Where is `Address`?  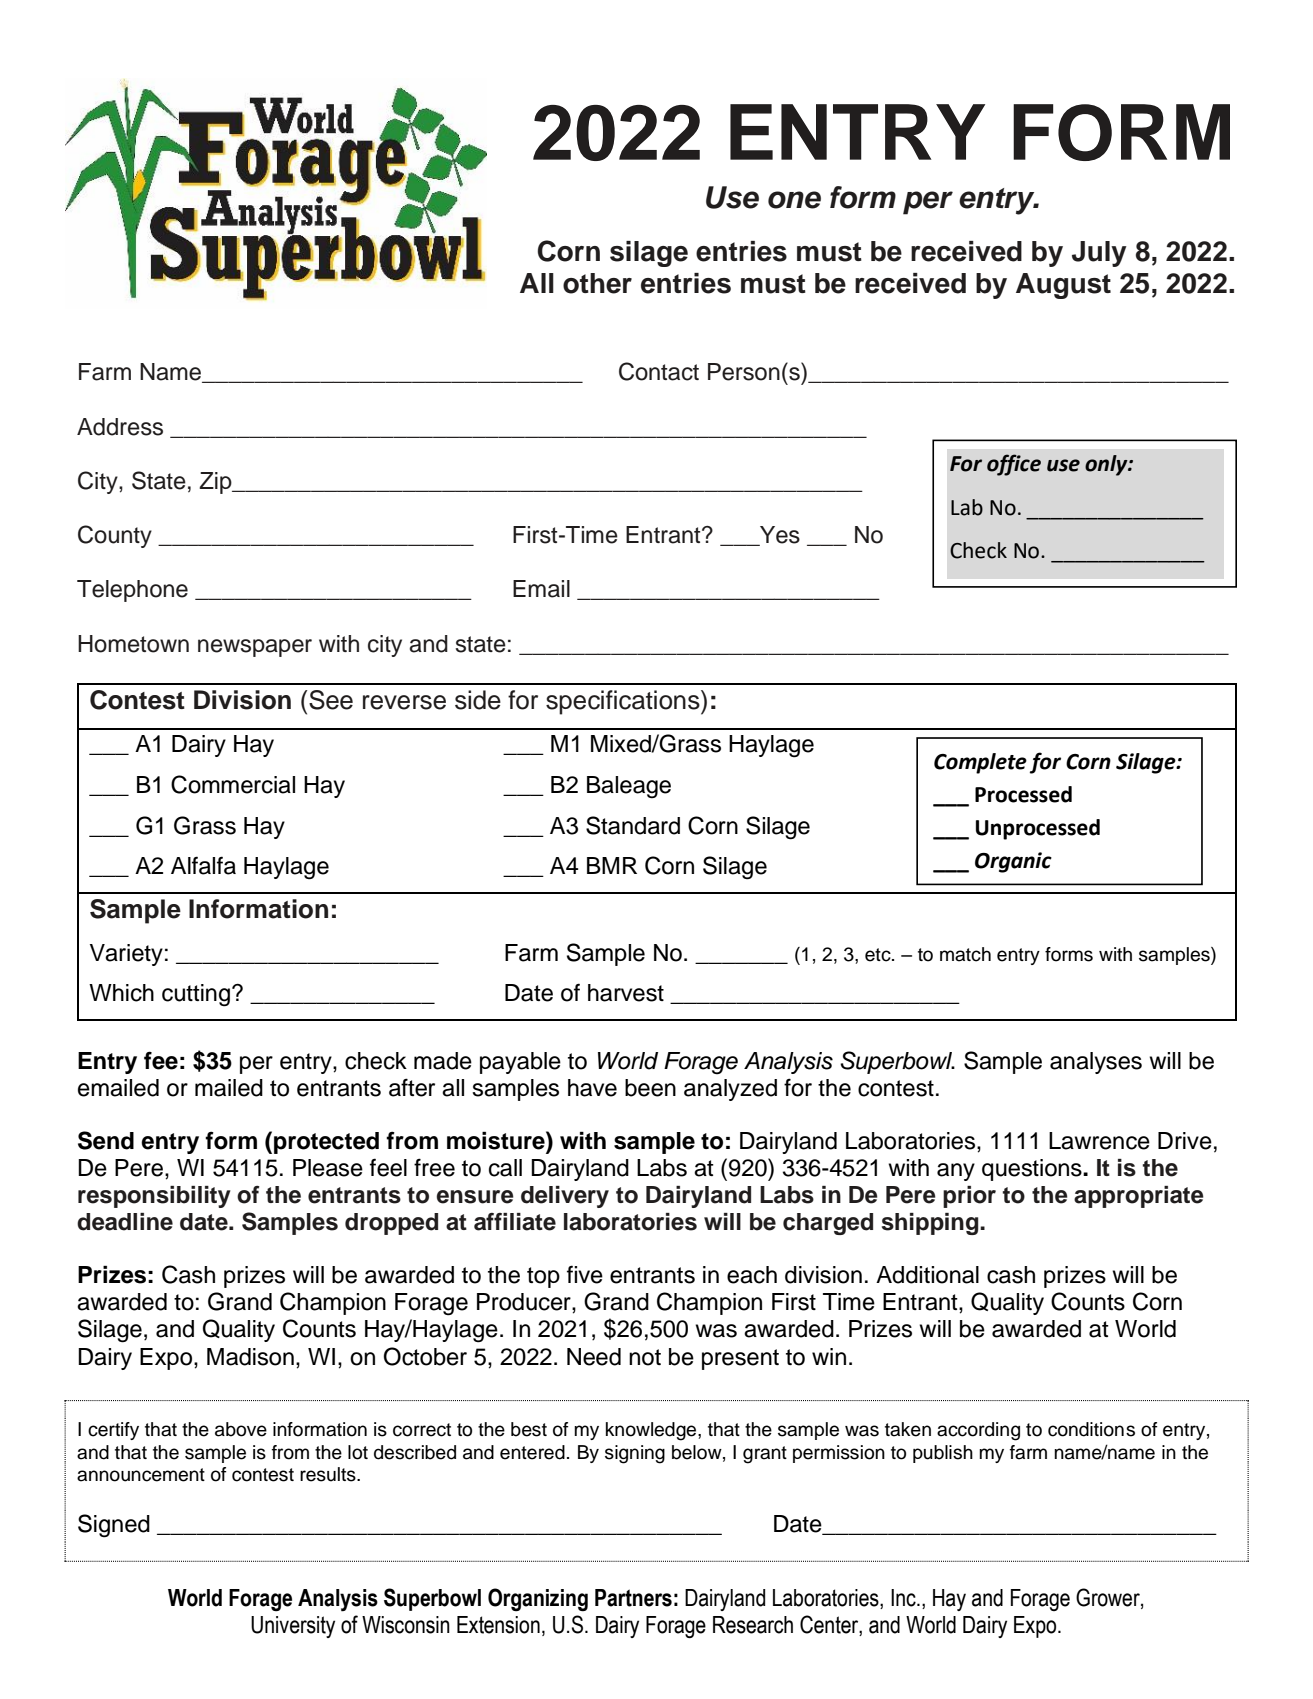 Address is located at coordinates (120, 427).
